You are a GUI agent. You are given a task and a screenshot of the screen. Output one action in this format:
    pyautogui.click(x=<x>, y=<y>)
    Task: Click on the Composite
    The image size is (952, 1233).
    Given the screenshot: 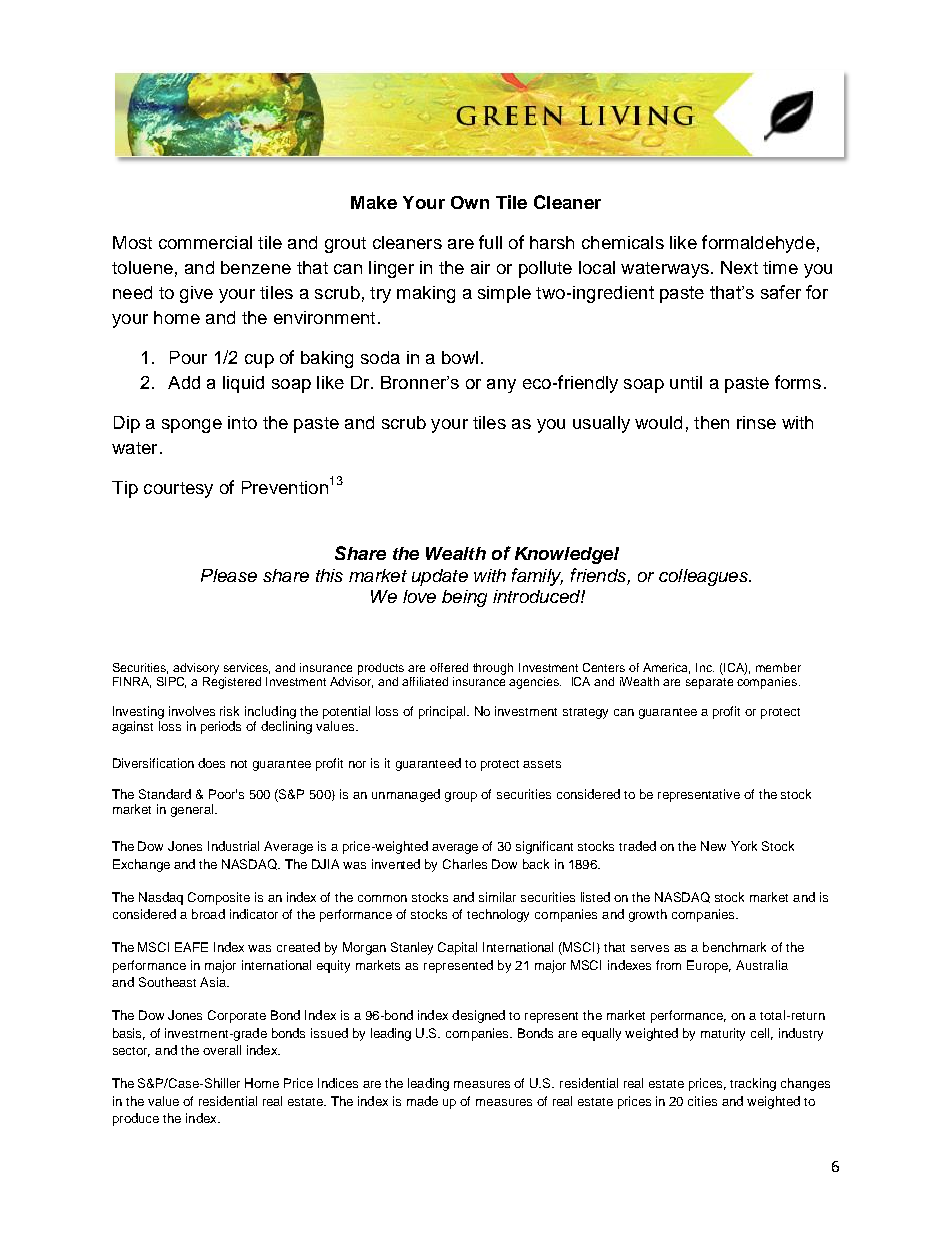 What is the action you would take?
    pyautogui.click(x=219, y=898)
